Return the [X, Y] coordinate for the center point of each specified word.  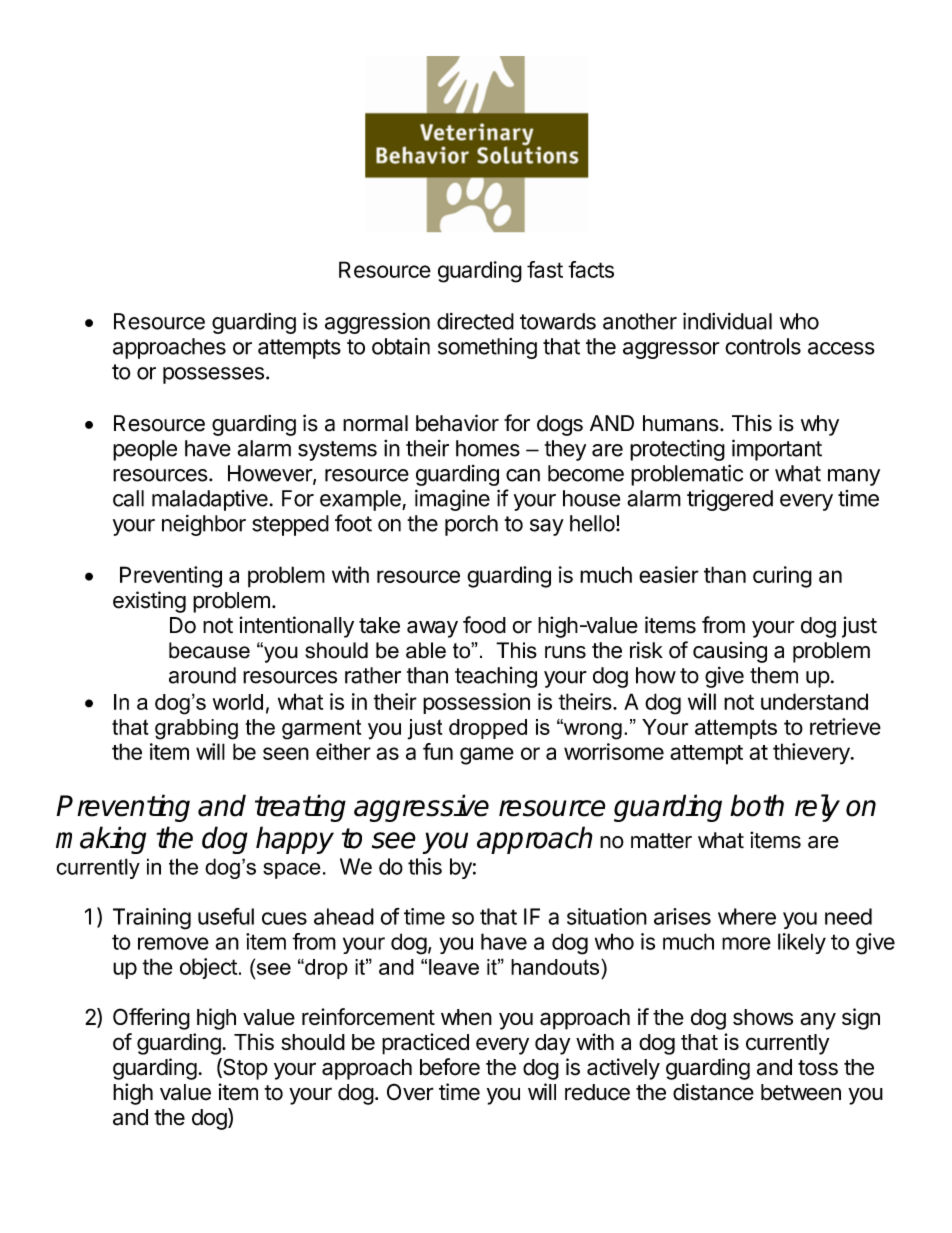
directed [475, 321]
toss [818, 1068]
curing [782, 577]
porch [471, 525]
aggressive [421, 808]
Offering [151, 1019]
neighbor [204, 525]
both [757, 805]
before [450, 1067]
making [101, 840]
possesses [213, 375]
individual [727, 321]
